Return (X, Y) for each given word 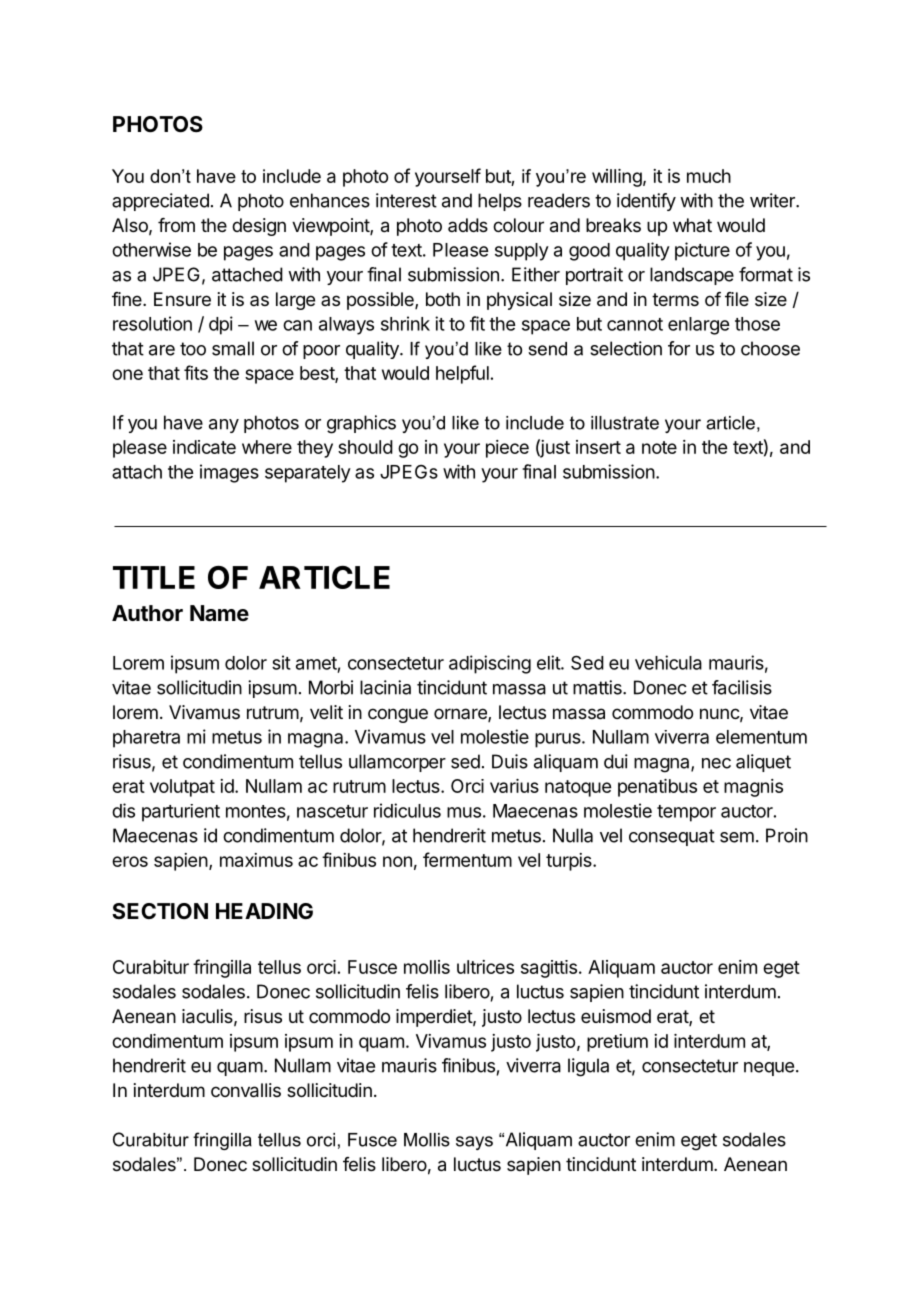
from (176, 225)
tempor (686, 813)
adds (468, 225)
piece (507, 449)
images (229, 473)
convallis (246, 1090)
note (659, 447)
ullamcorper (397, 763)
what (692, 225)
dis (123, 810)
